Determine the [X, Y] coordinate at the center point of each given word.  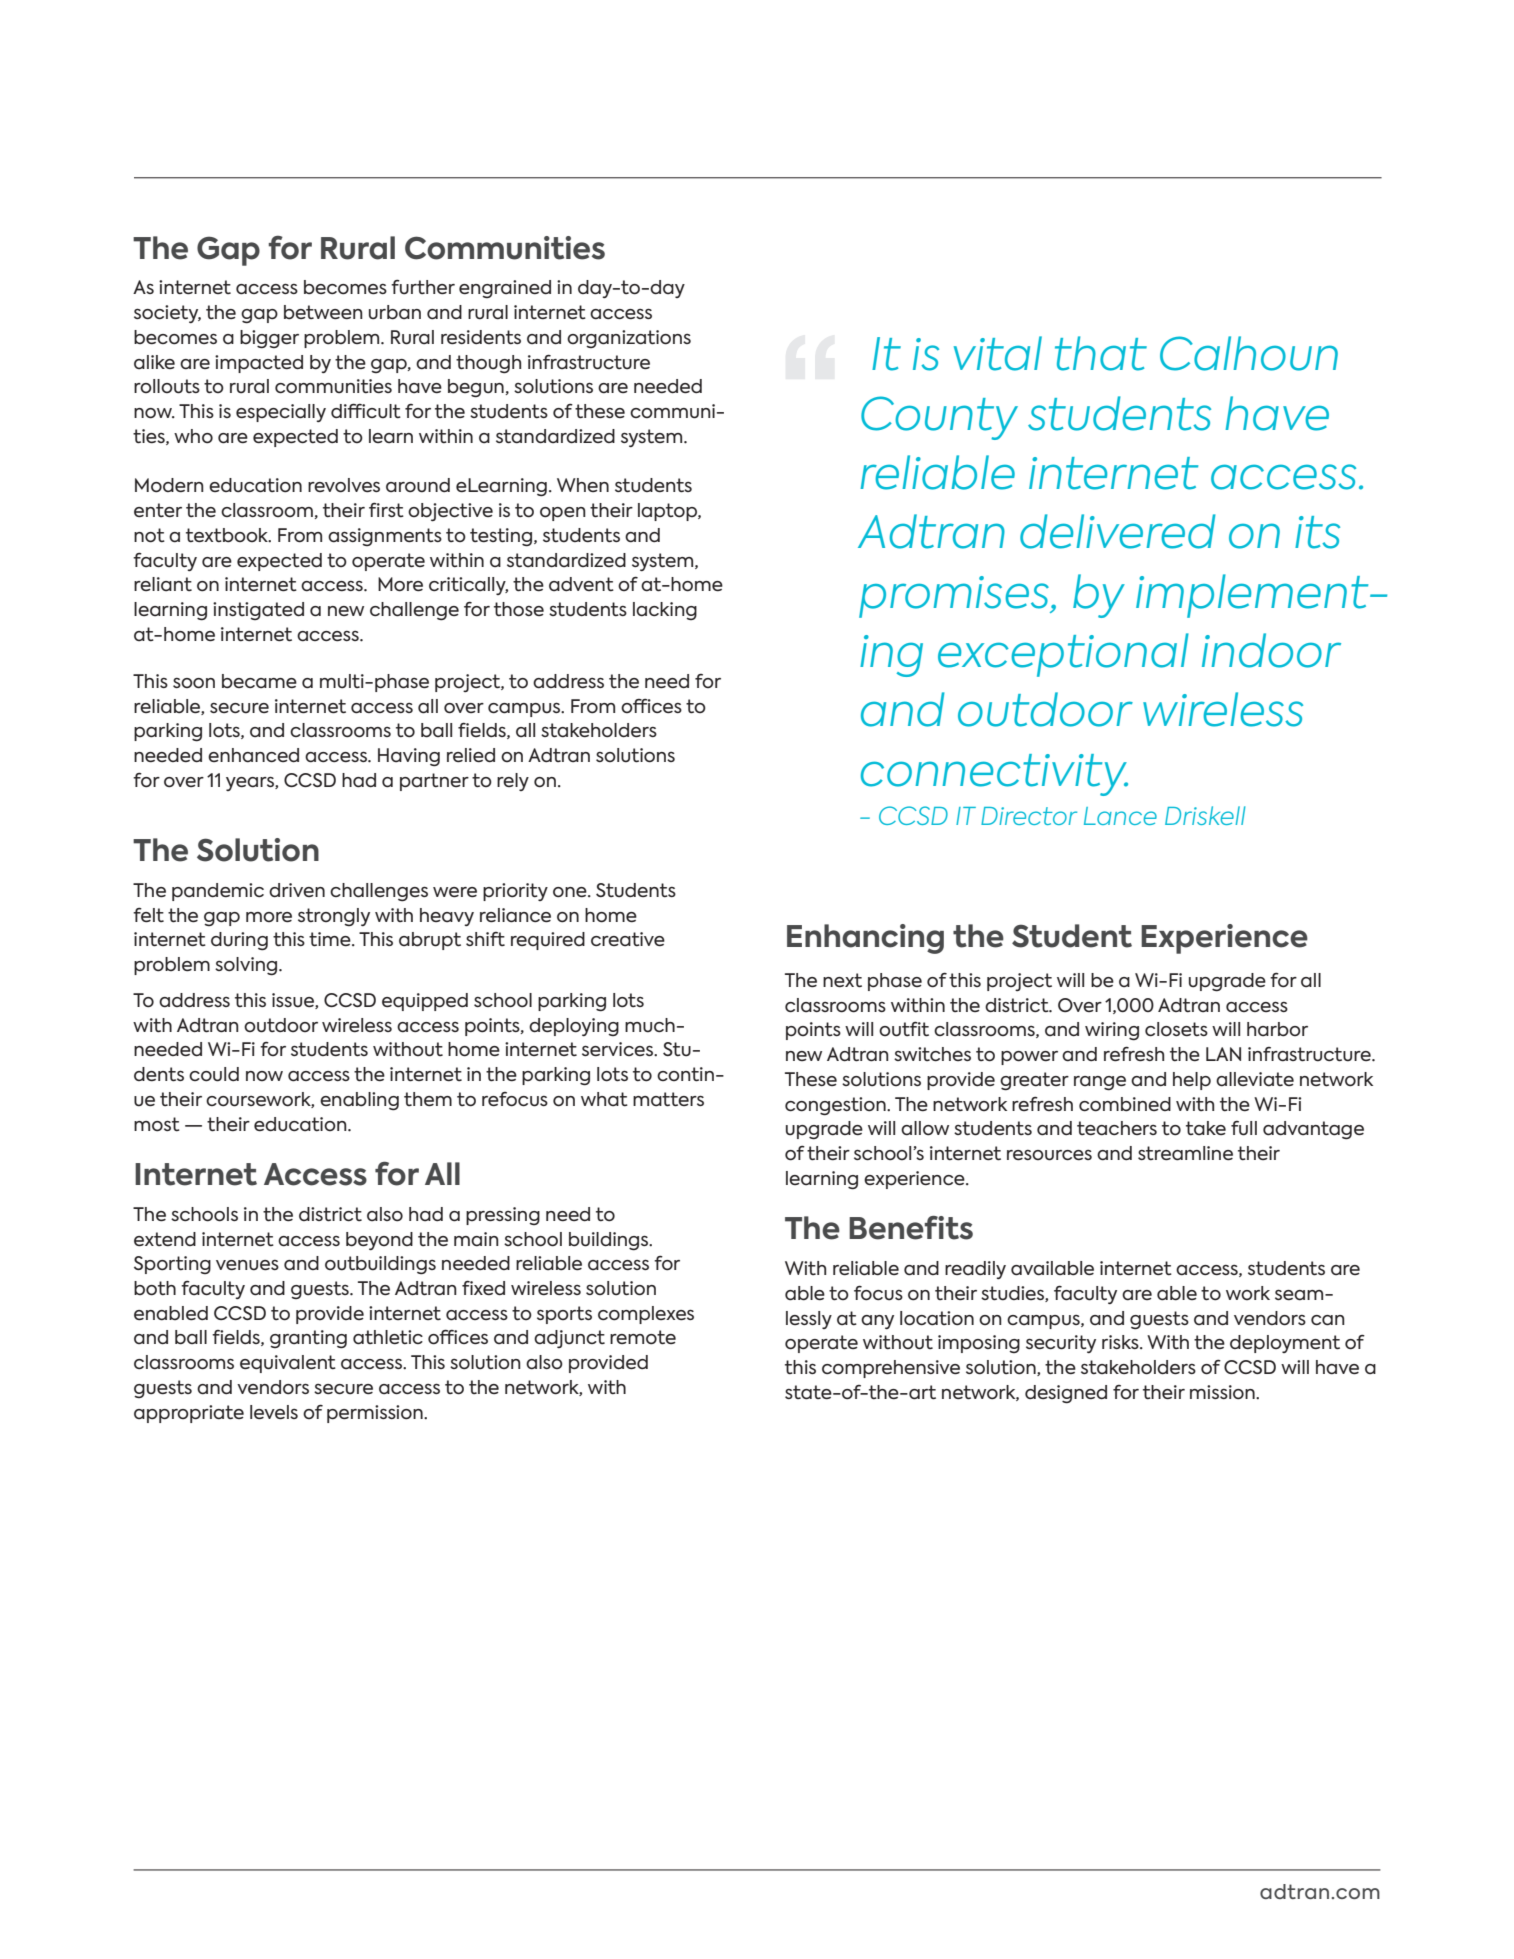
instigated [258, 611]
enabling [359, 1101]
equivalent [288, 1364]
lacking [665, 611]
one [571, 892]
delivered [1118, 531]
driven [297, 890]
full [1244, 1128]
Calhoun [1249, 353]
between [323, 312]
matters [668, 1099]
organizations [629, 339]
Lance [1120, 816]
